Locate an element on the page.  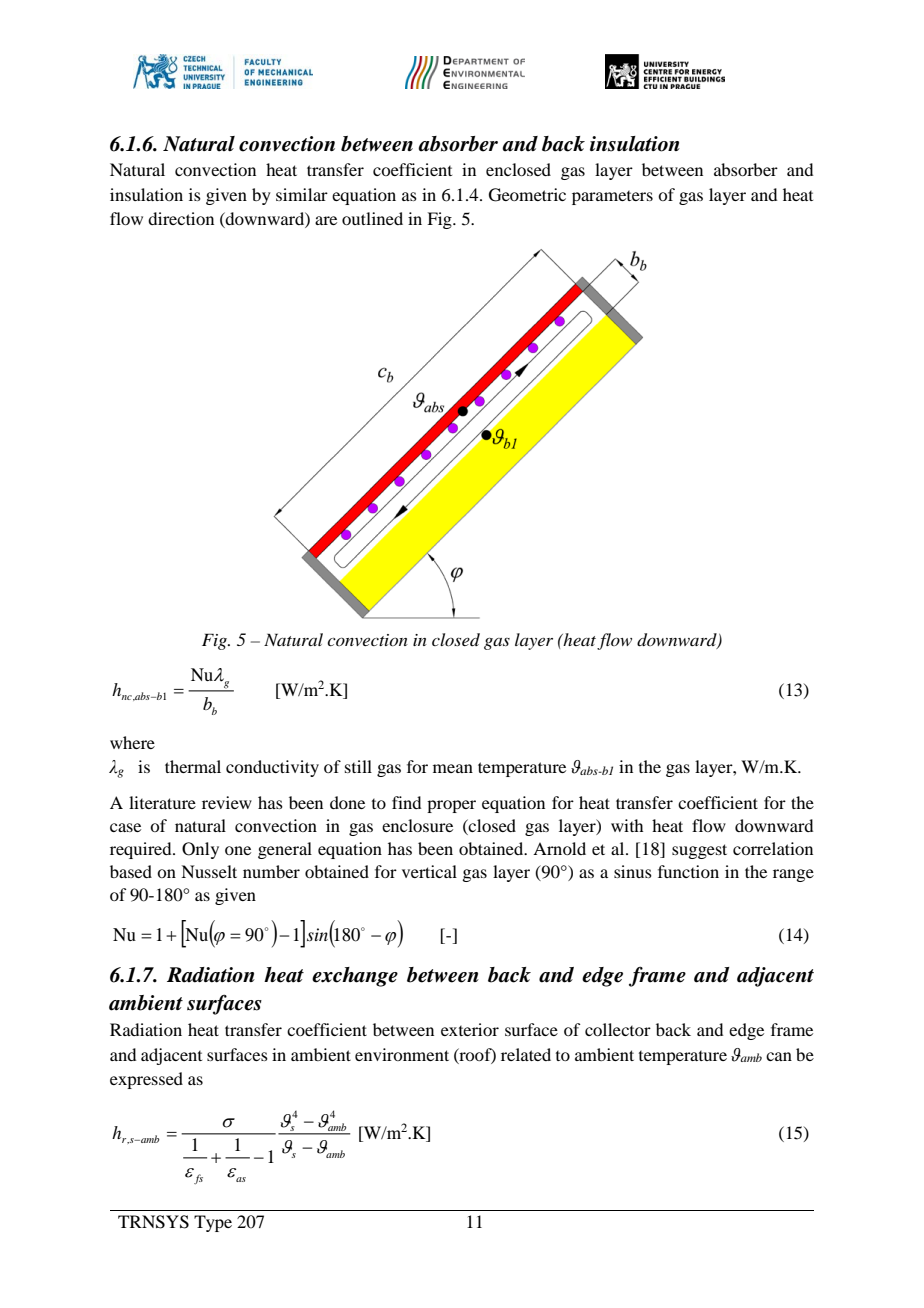
thermal is located at coordinates (193, 766).
